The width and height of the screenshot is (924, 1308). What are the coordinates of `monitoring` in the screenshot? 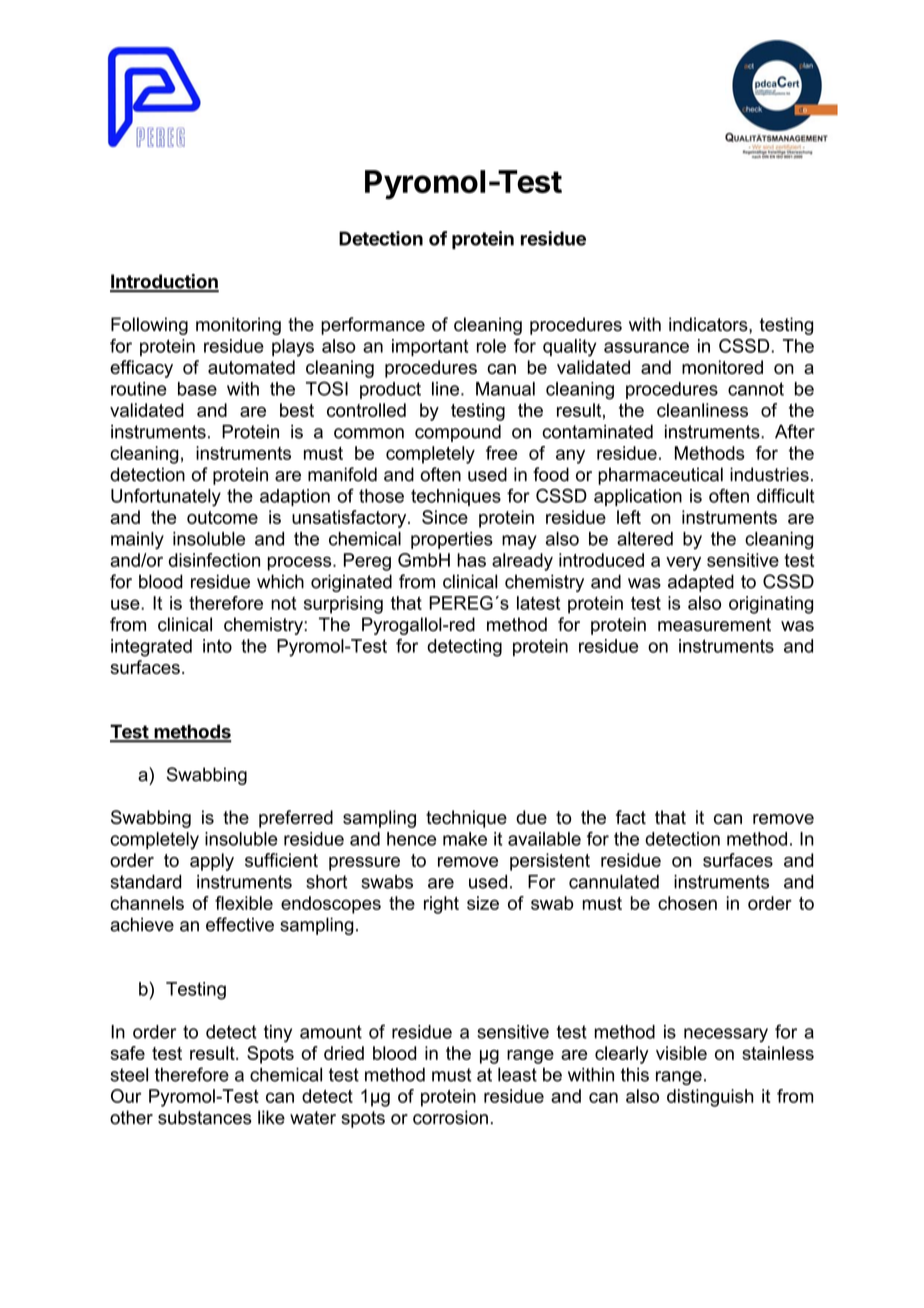 It's located at (238, 326).
